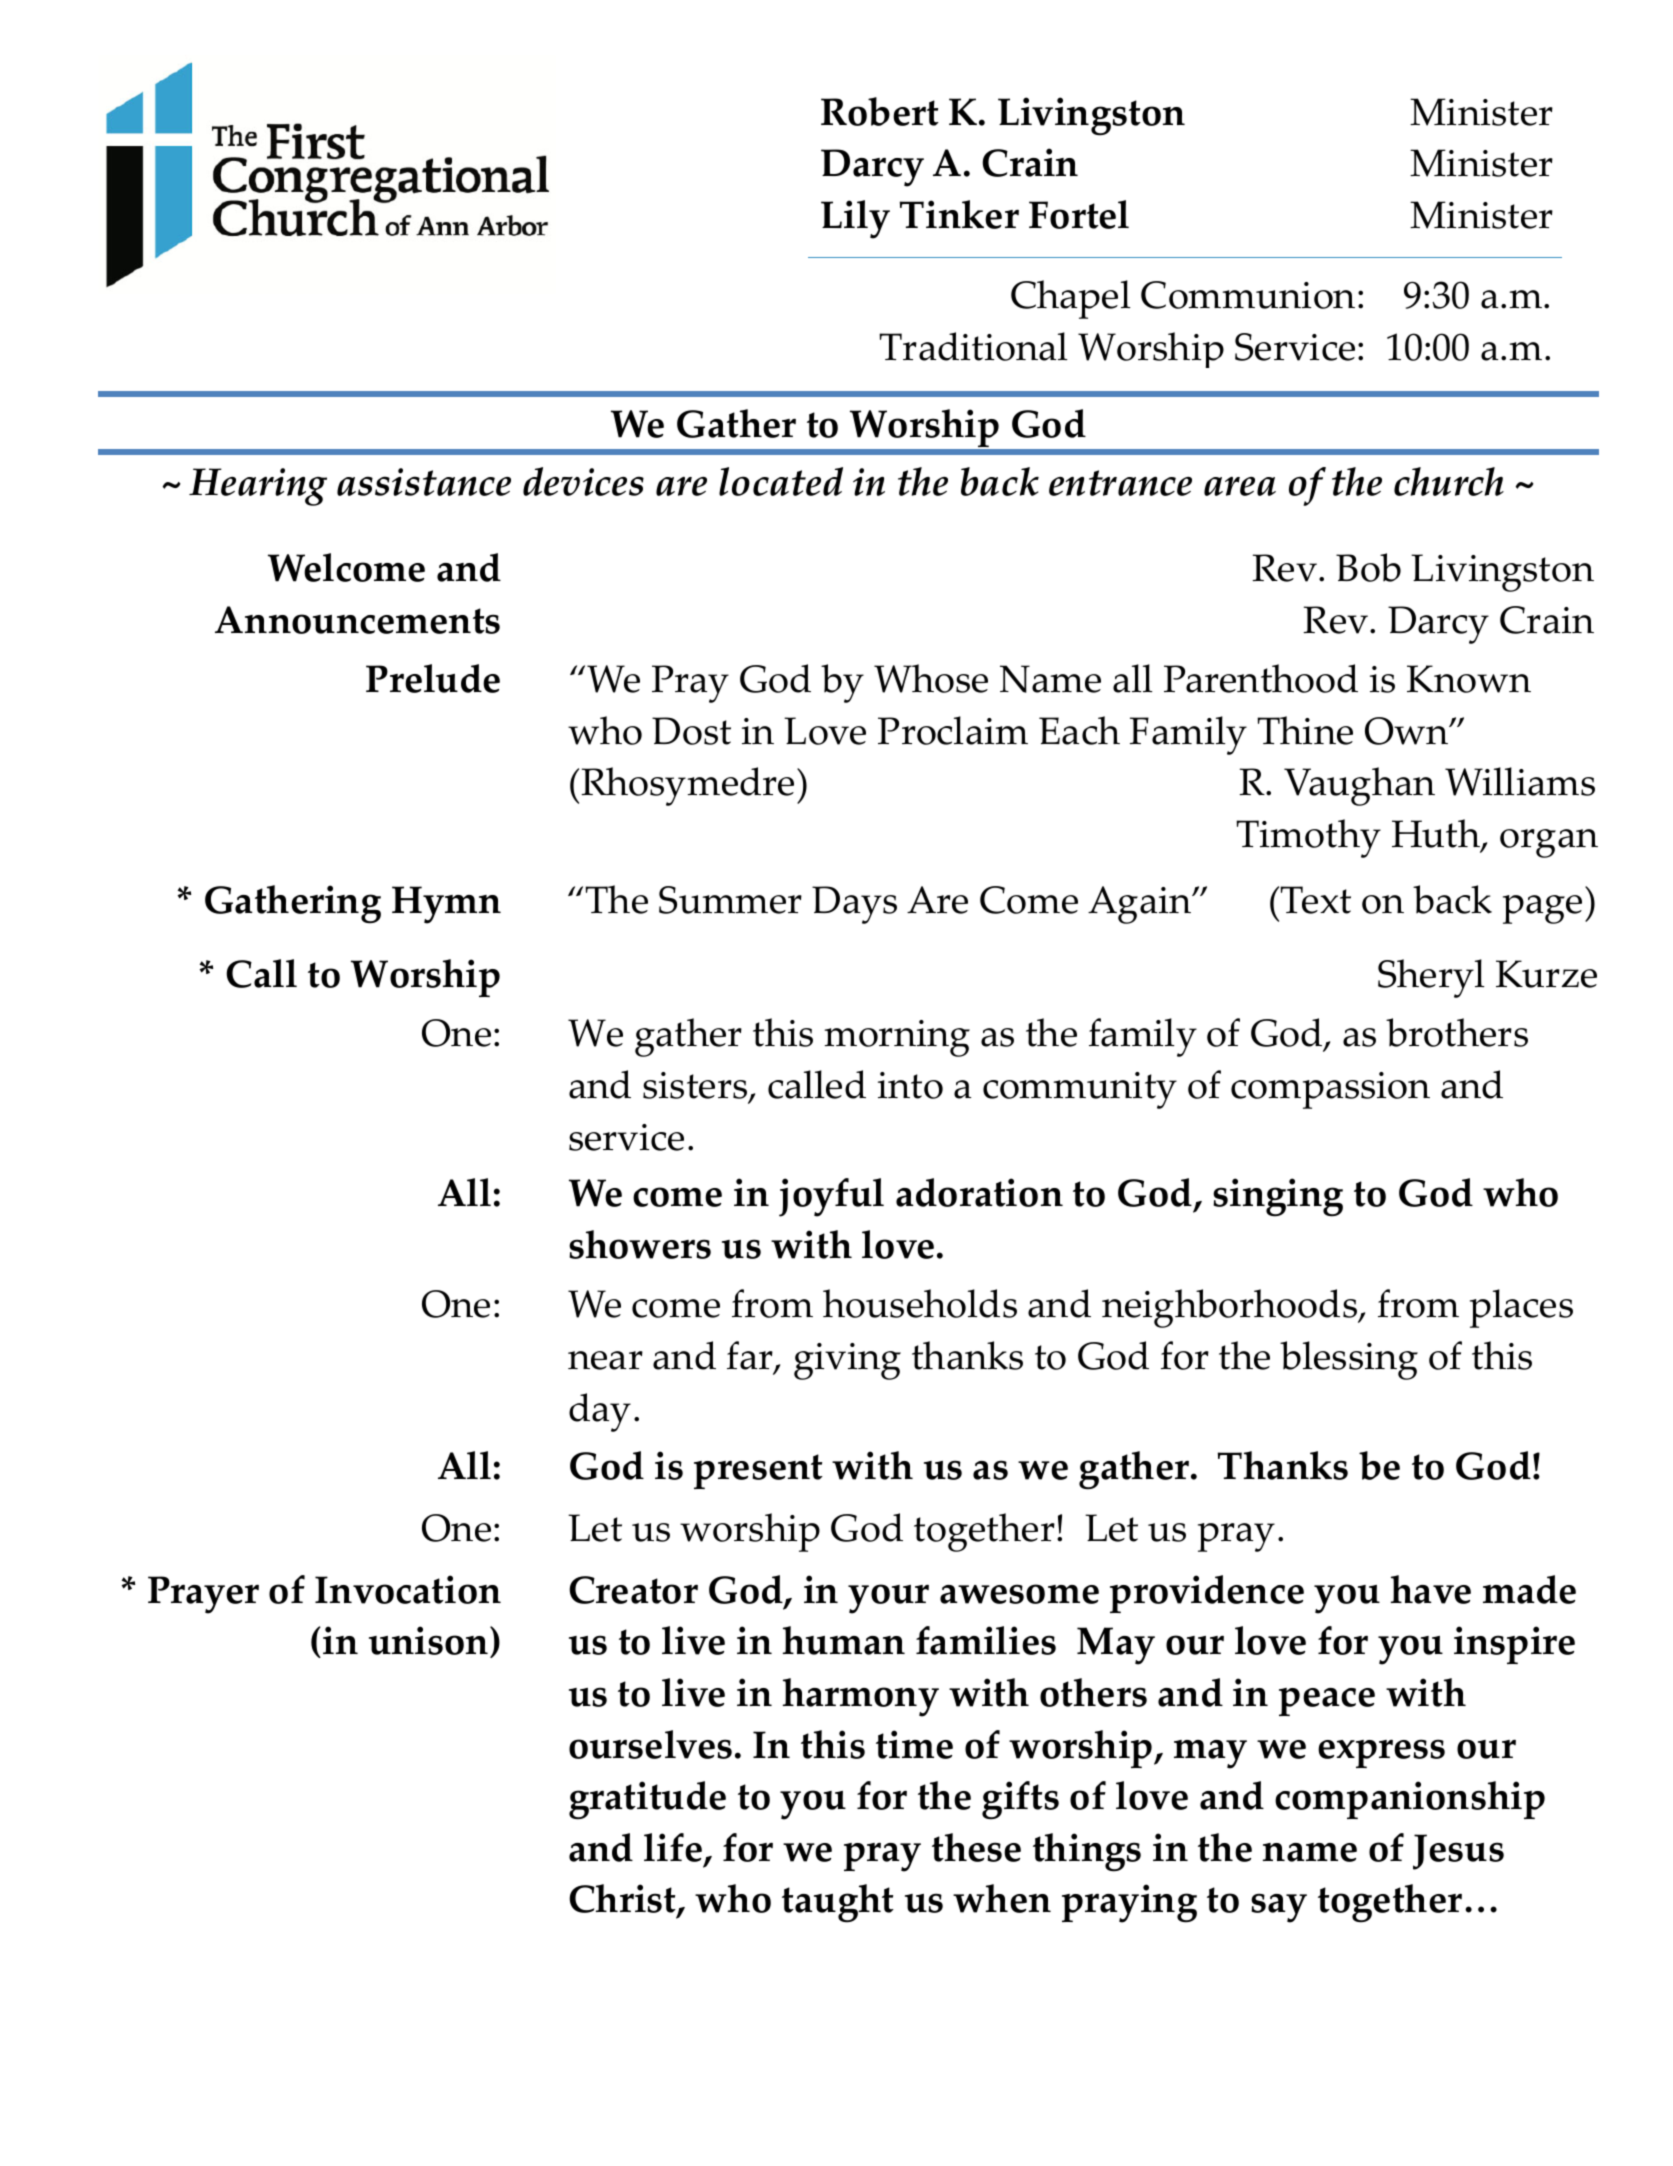 Image resolution: width=1673 pixels, height=2166 pixels. Describe the element at coordinates (1349, 1360) in the document. I see `blessing` at that location.
